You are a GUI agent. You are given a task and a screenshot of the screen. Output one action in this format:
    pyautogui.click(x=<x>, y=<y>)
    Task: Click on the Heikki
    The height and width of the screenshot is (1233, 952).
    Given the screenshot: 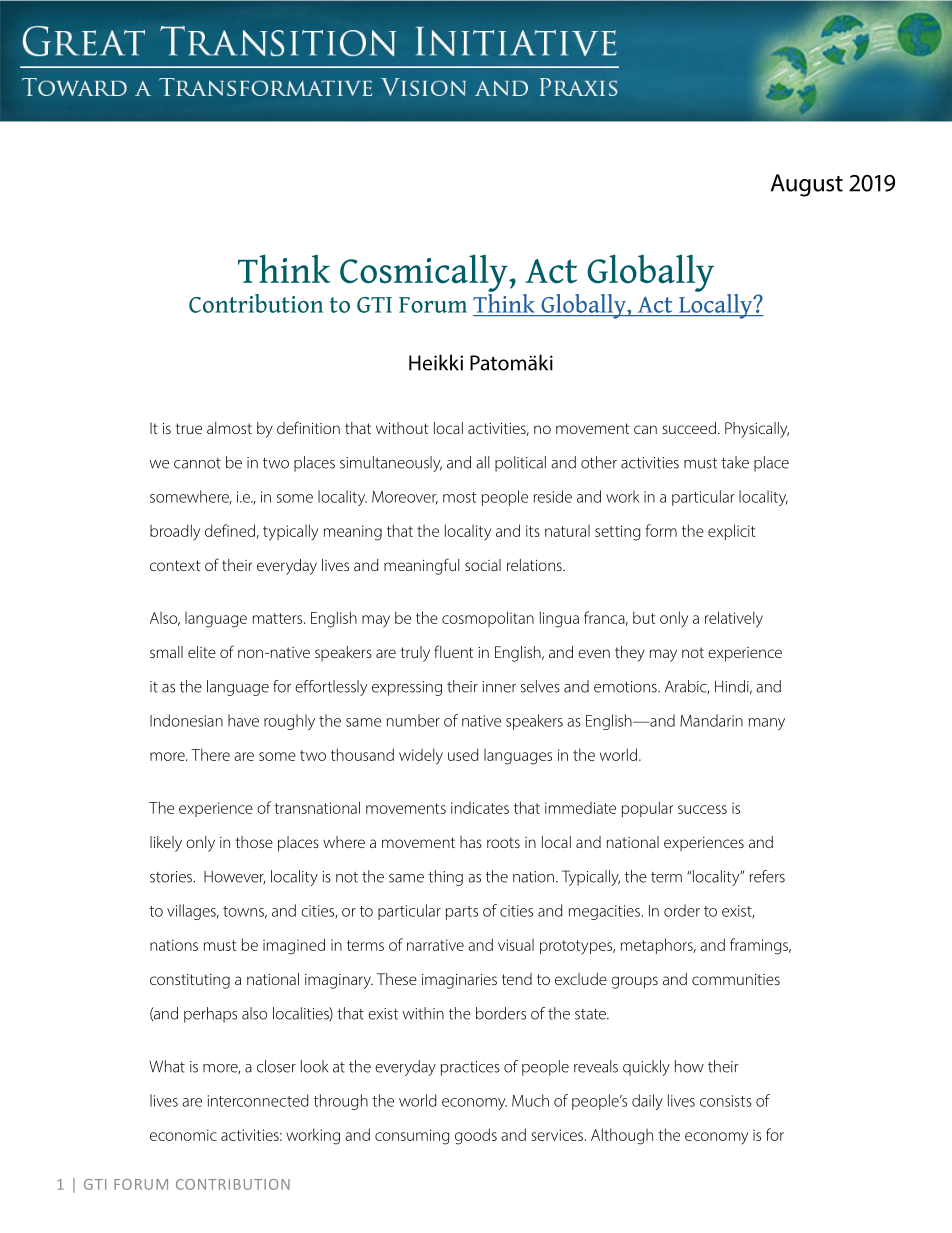 What is the action you would take?
    pyautogui.click(x=436, y=362)
